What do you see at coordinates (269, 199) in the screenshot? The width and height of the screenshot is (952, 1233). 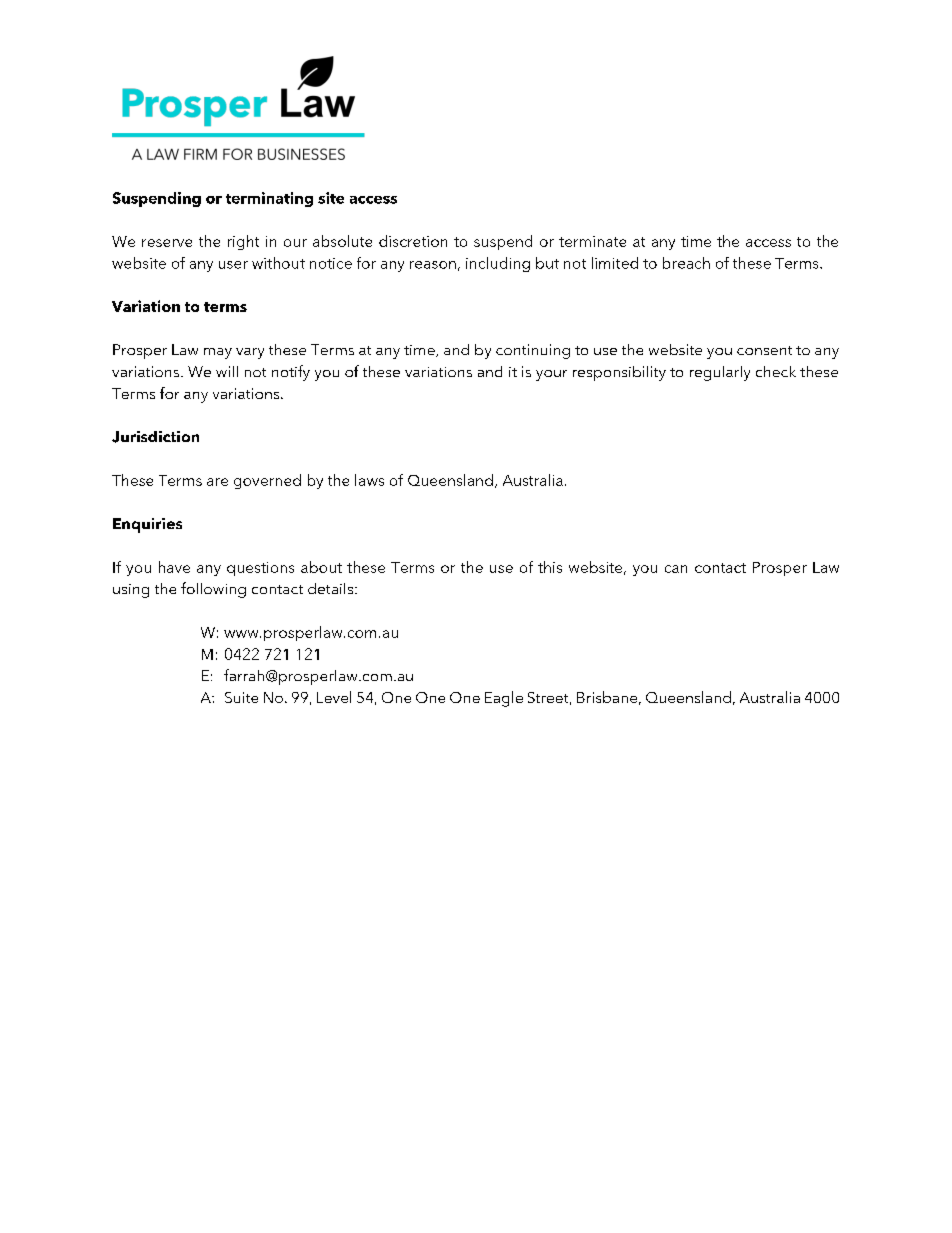 I see `terminating` at bounding box center [269, 199].
